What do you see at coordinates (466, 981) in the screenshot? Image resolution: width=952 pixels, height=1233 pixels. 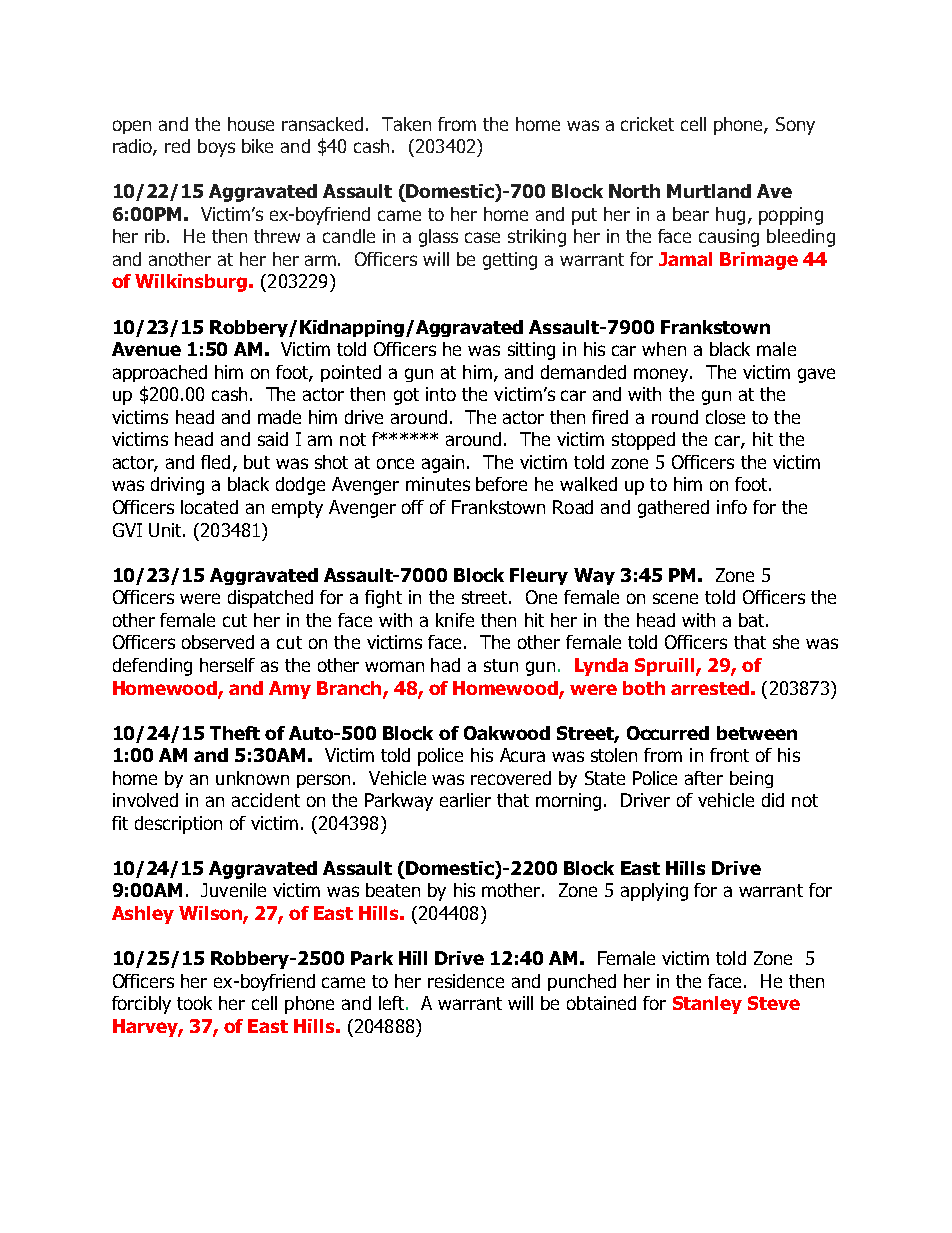 I see `residence` at bounding box center [466, 981].
